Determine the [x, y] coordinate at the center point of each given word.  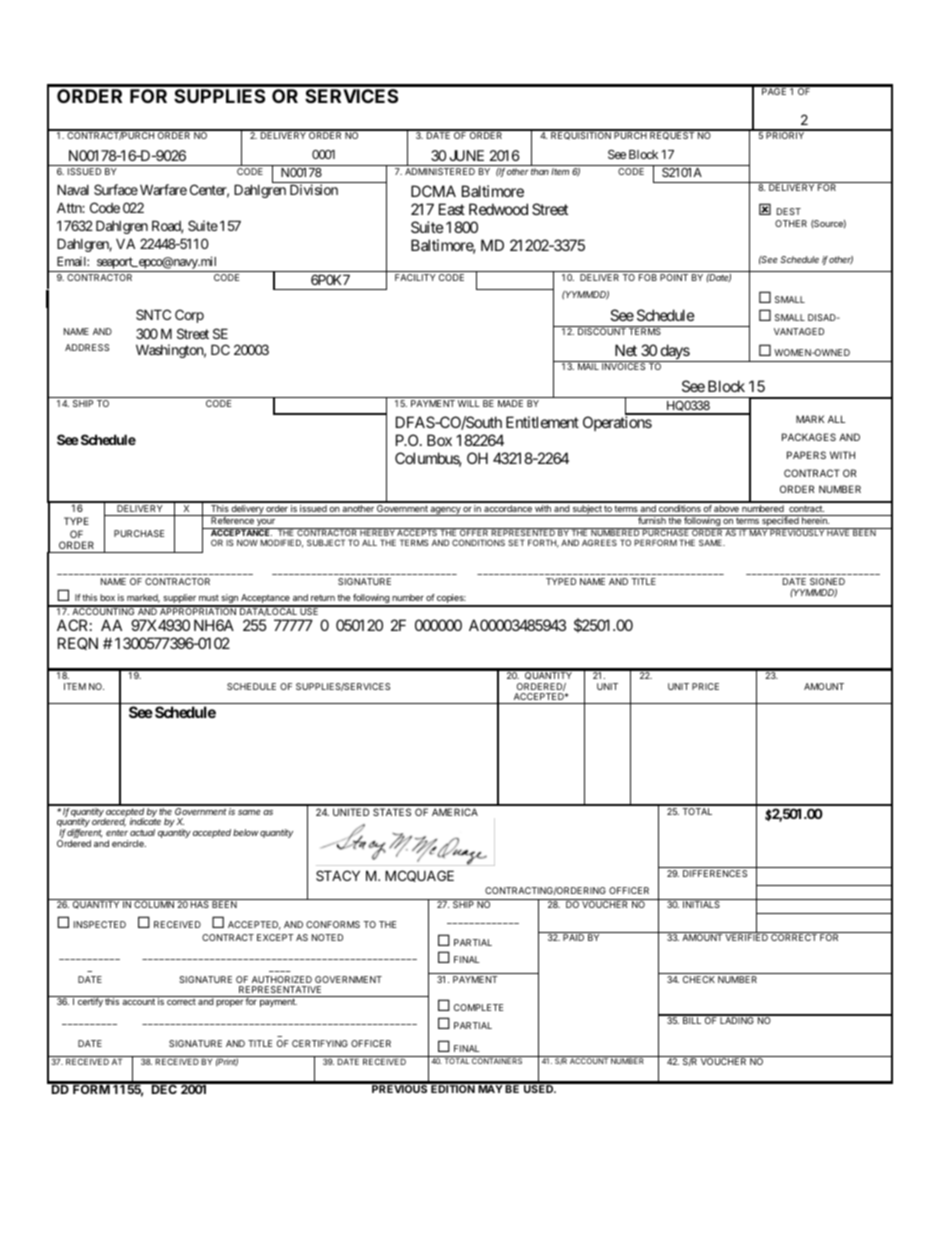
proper [230, 1003]
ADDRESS [87, 347]
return [323, 597]
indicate [145, 821]
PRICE [705, 686]
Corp [189, 316]
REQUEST [672, 135]
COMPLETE [478, 1007]
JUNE [467, 155]
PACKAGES [809, 437]
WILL [469, 403]
